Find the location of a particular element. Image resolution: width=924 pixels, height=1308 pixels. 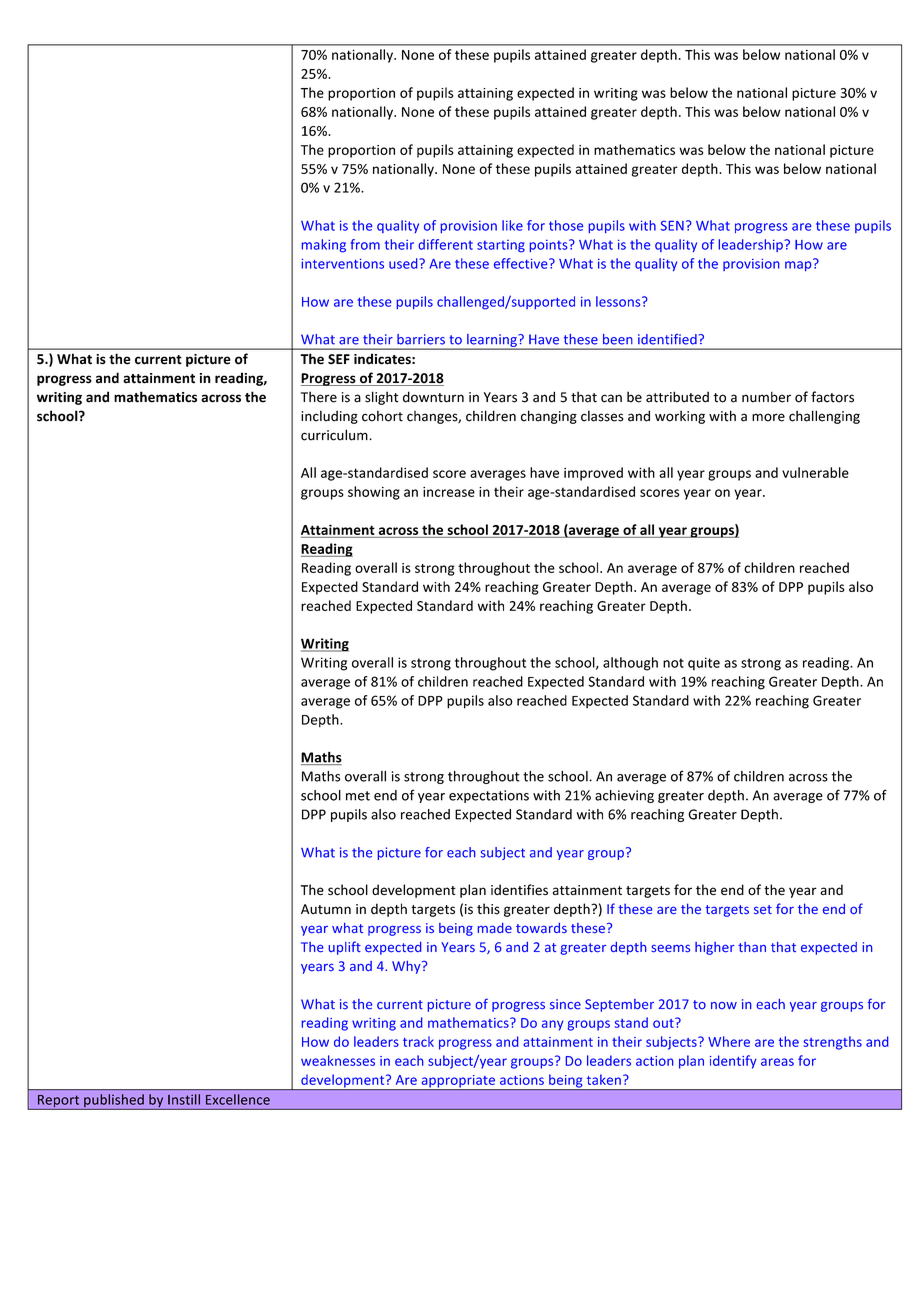

appropriate is located at coordinates (458, 1082).
